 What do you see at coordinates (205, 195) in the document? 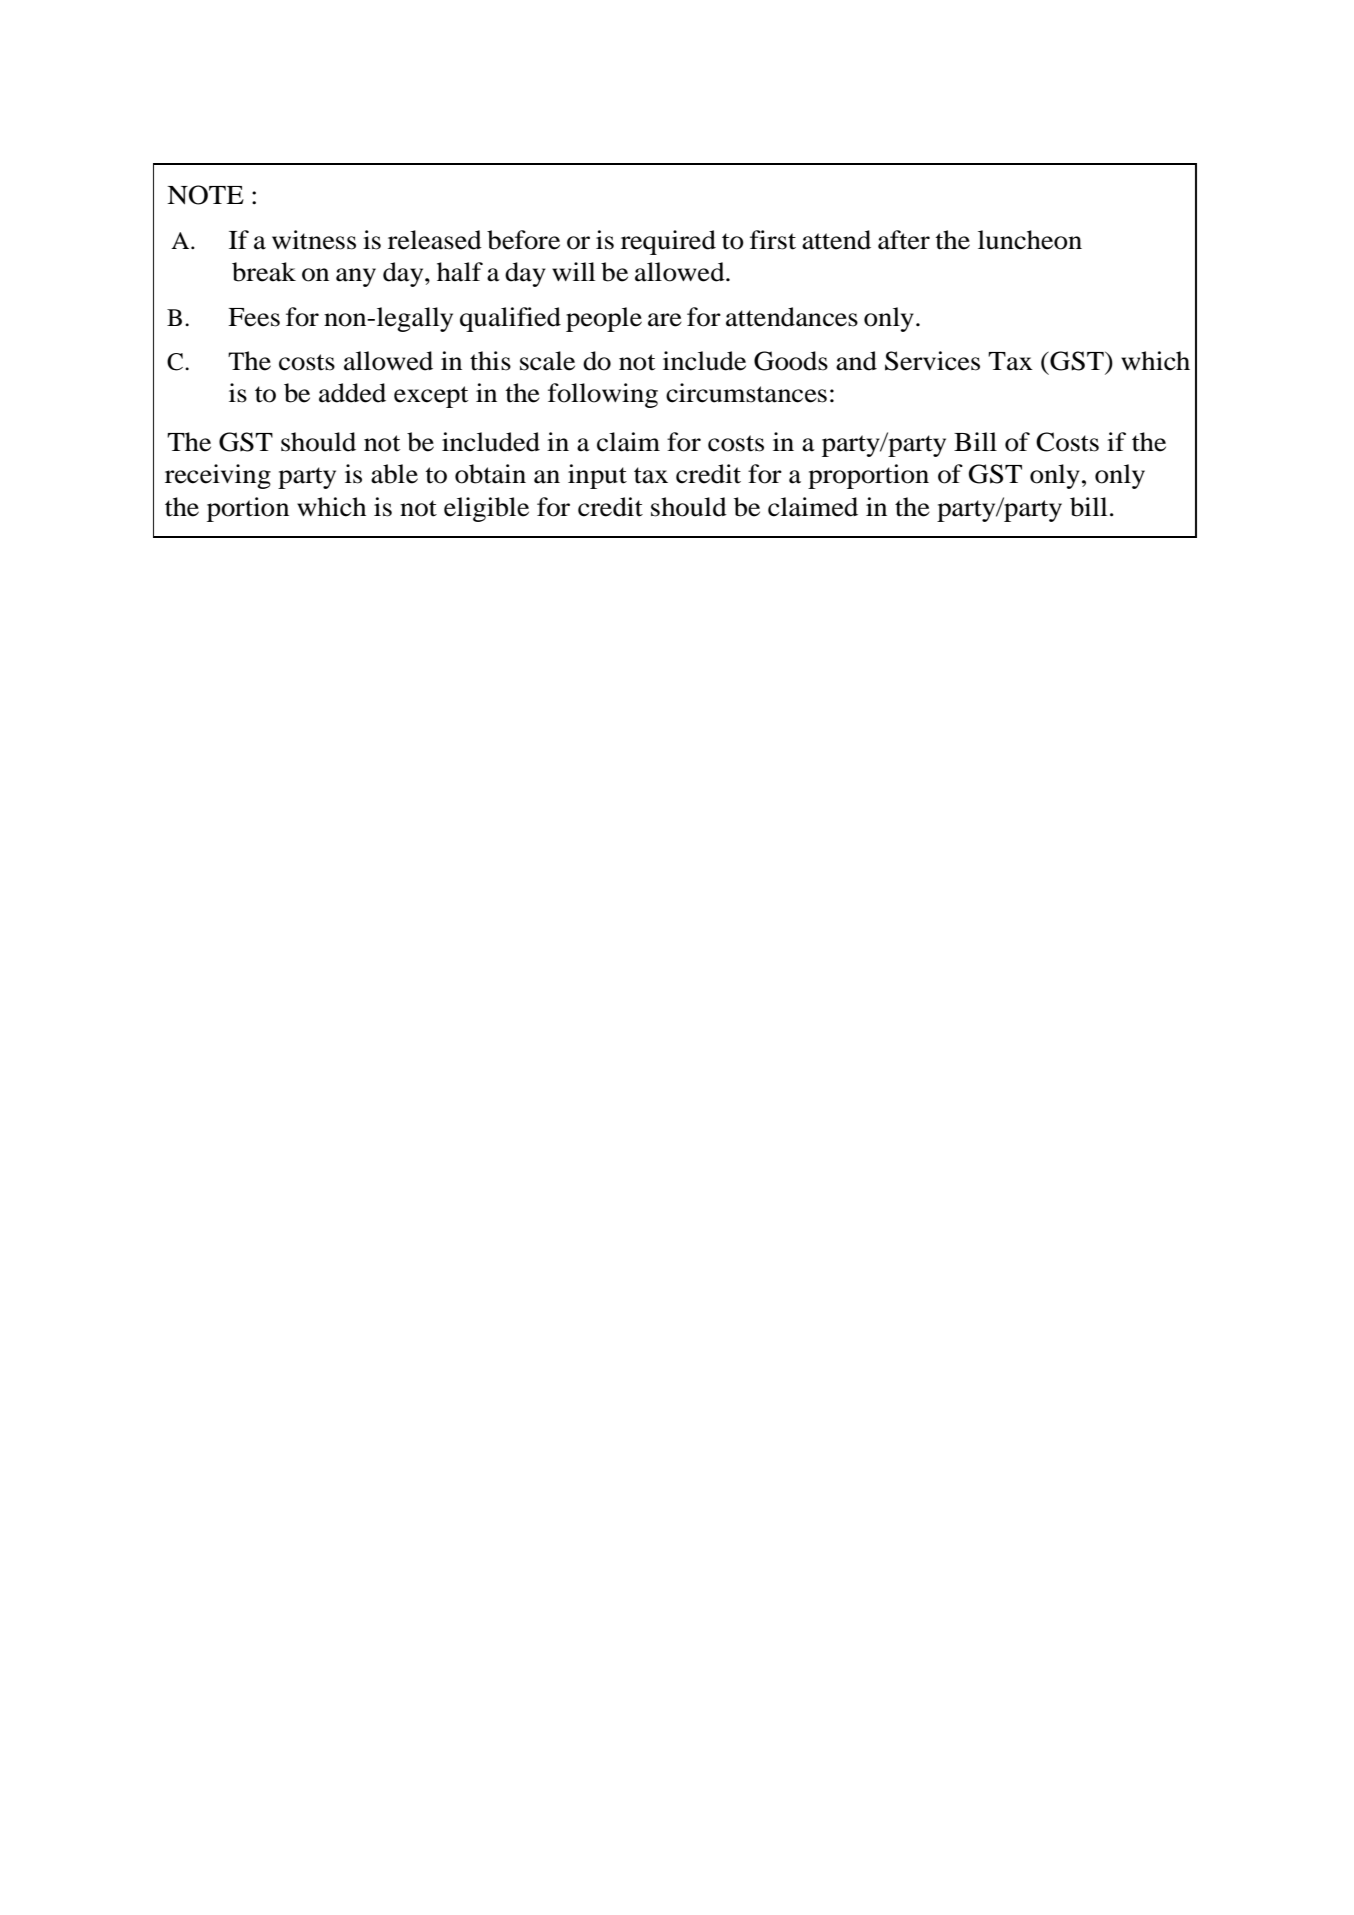
I see `NOTE` at bounding box center [205, 195].
